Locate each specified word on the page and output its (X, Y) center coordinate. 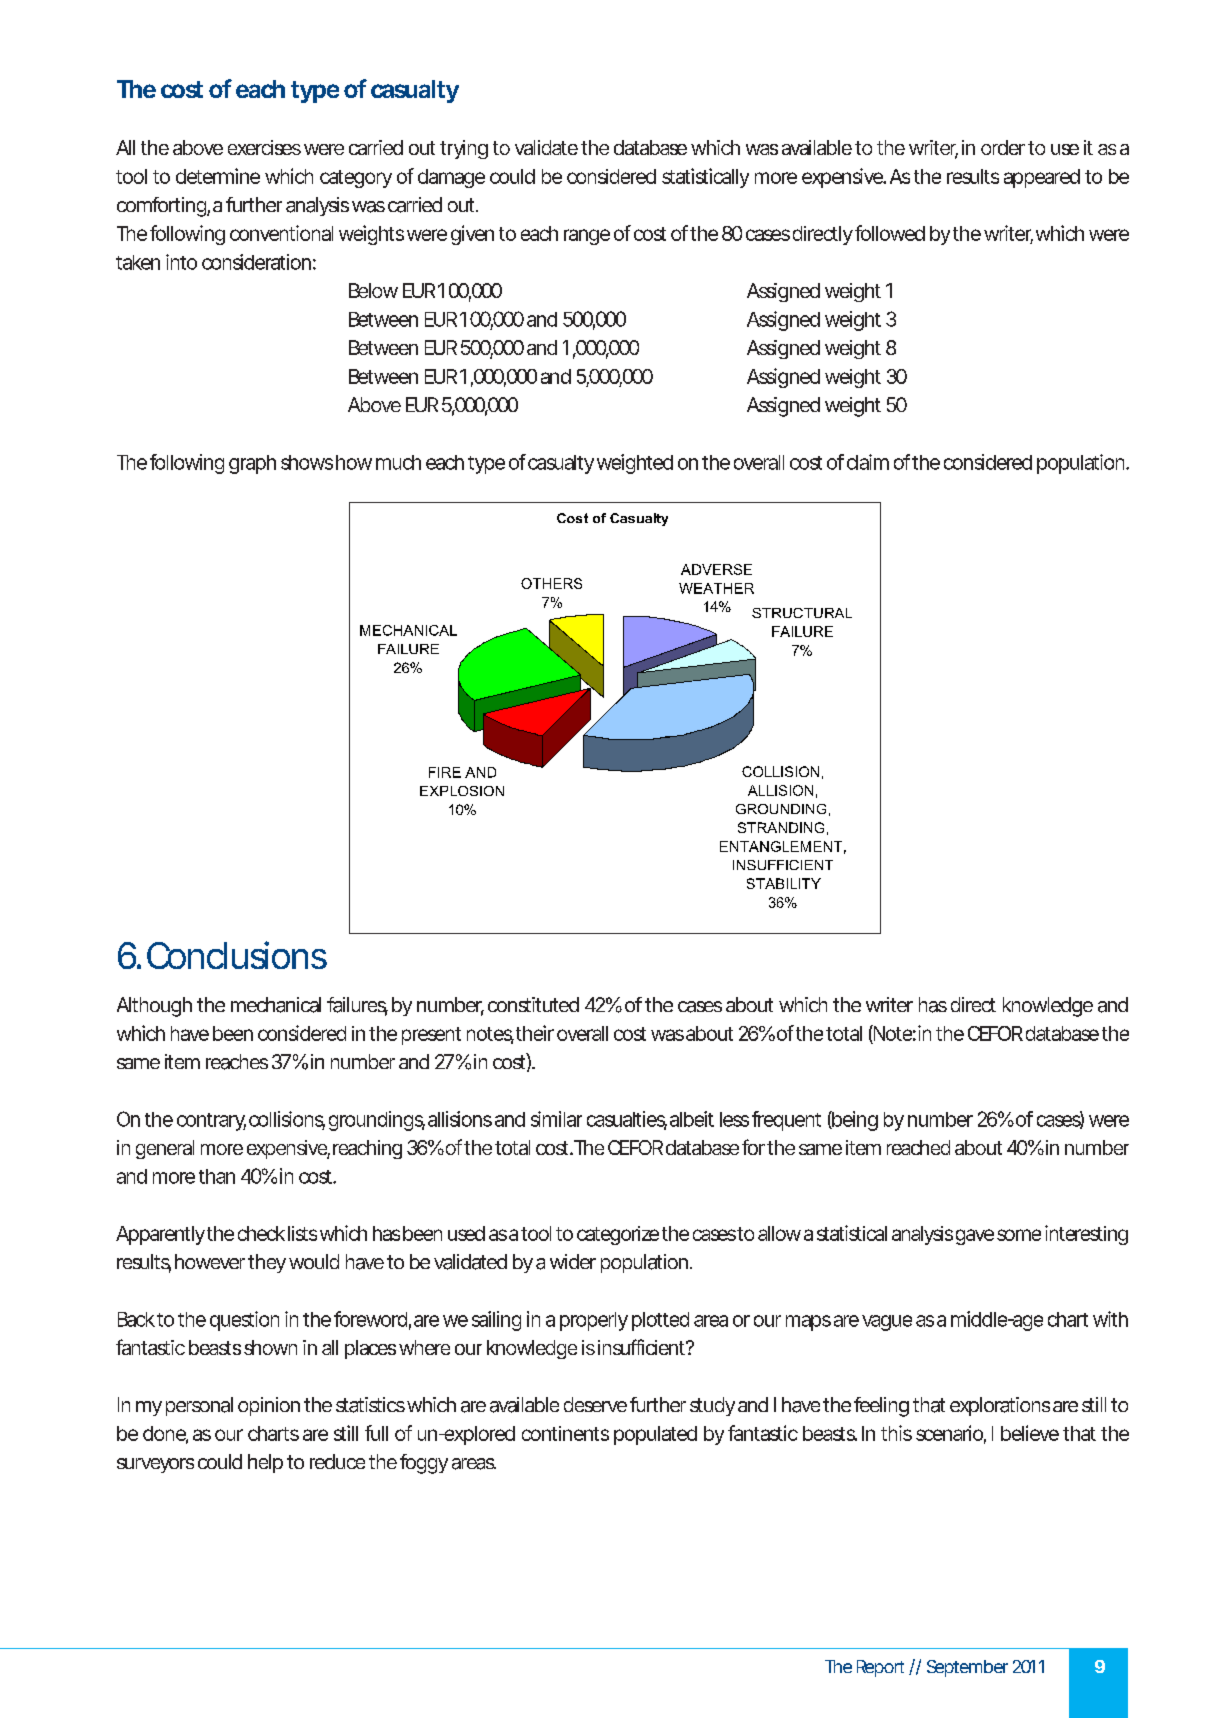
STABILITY (784, 883)
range (587, 237)
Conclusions (237, 955)
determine (218, 176)
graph (252, 464)
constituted (533, 1004)
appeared (1042, 178)
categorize (618, 1235)
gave (975, 1237)
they (267, 1263)
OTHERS (551, 583)
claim (868, 462)
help (265, 1463)
